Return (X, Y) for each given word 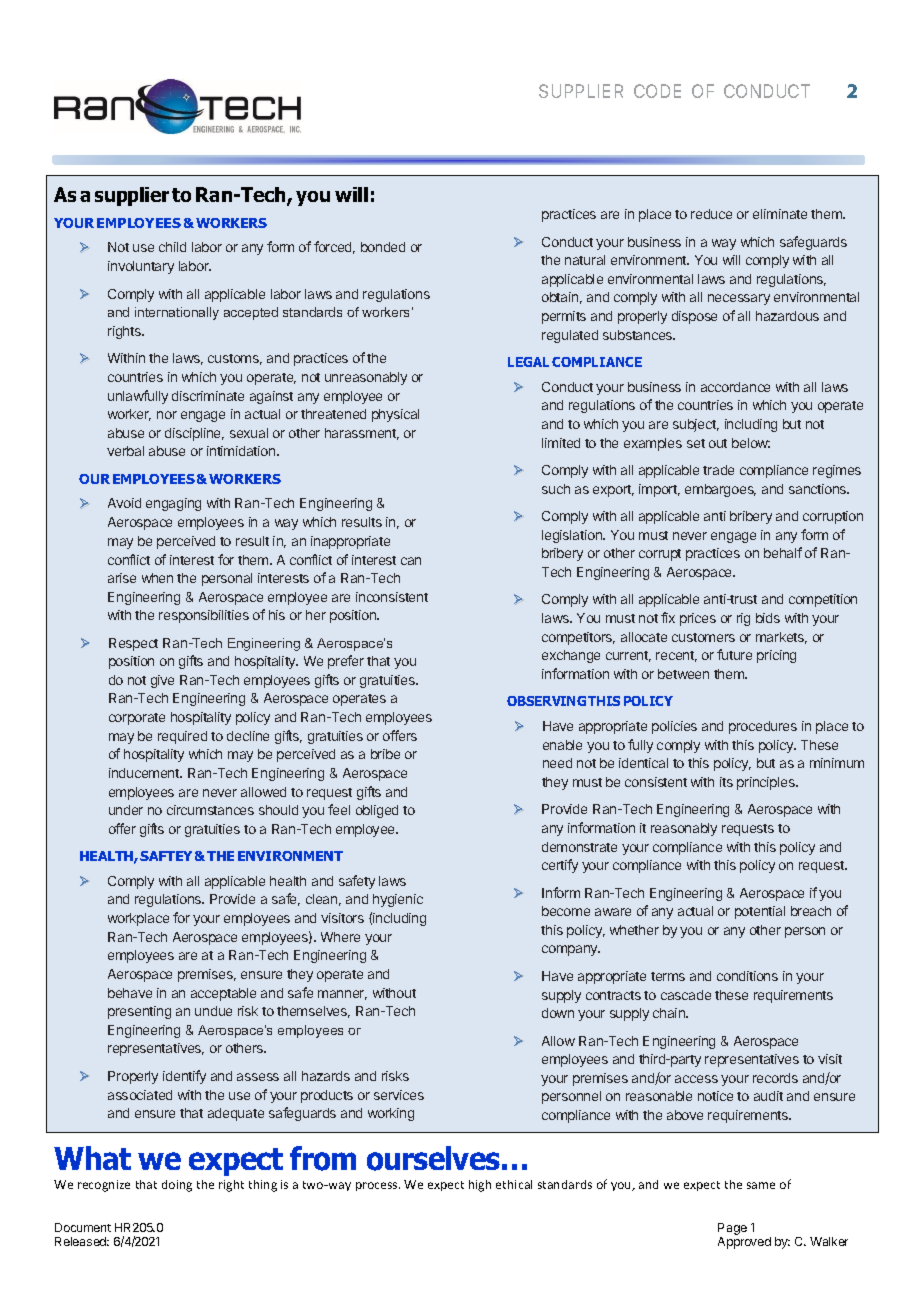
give (162, 681)
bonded (383, 247)
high (480, 1186)
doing (177, 1186)
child (172, 247)
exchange (571, 656)
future (734, 654)
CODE (657, 91)
